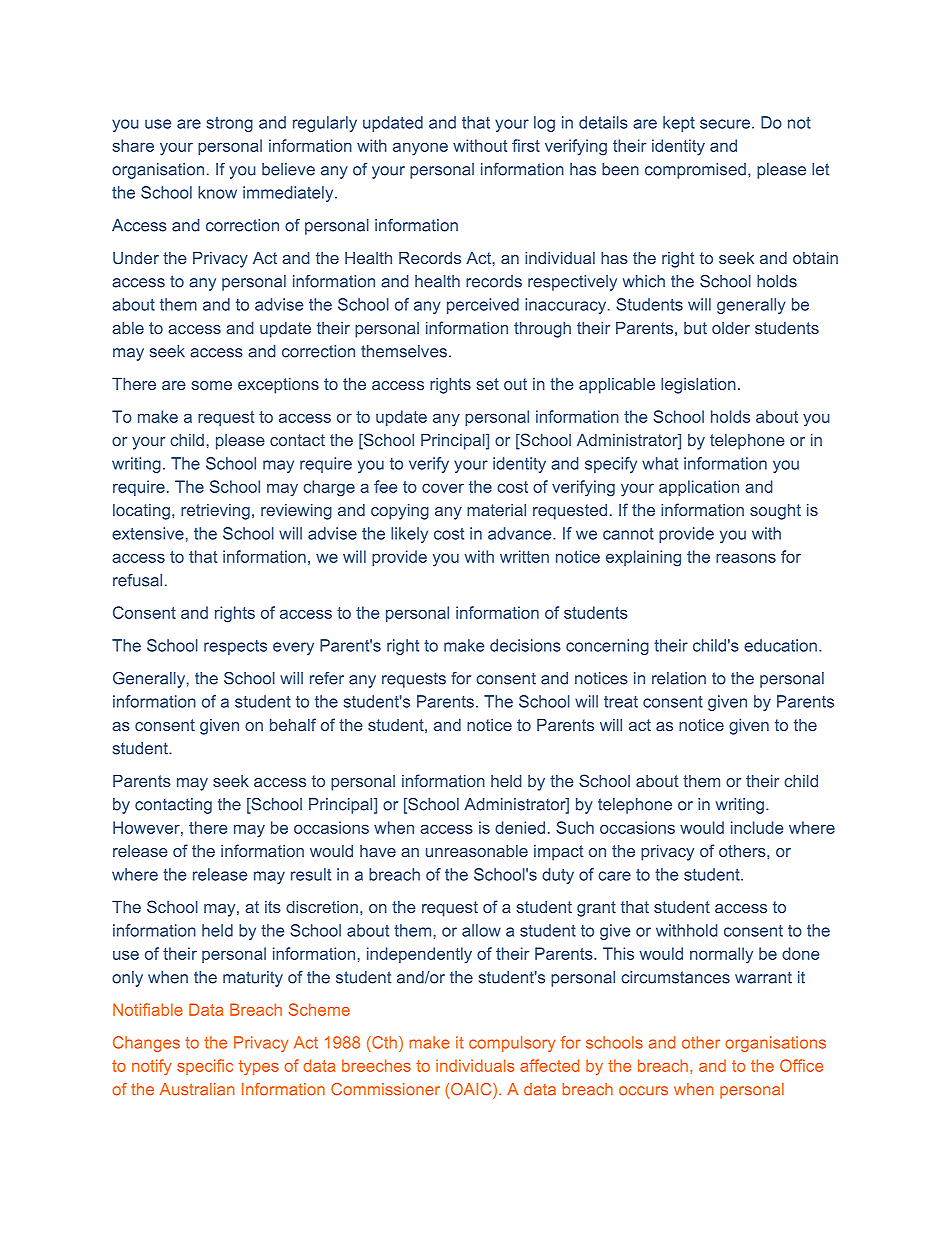  I want to click on secure, so click(726, 124).
